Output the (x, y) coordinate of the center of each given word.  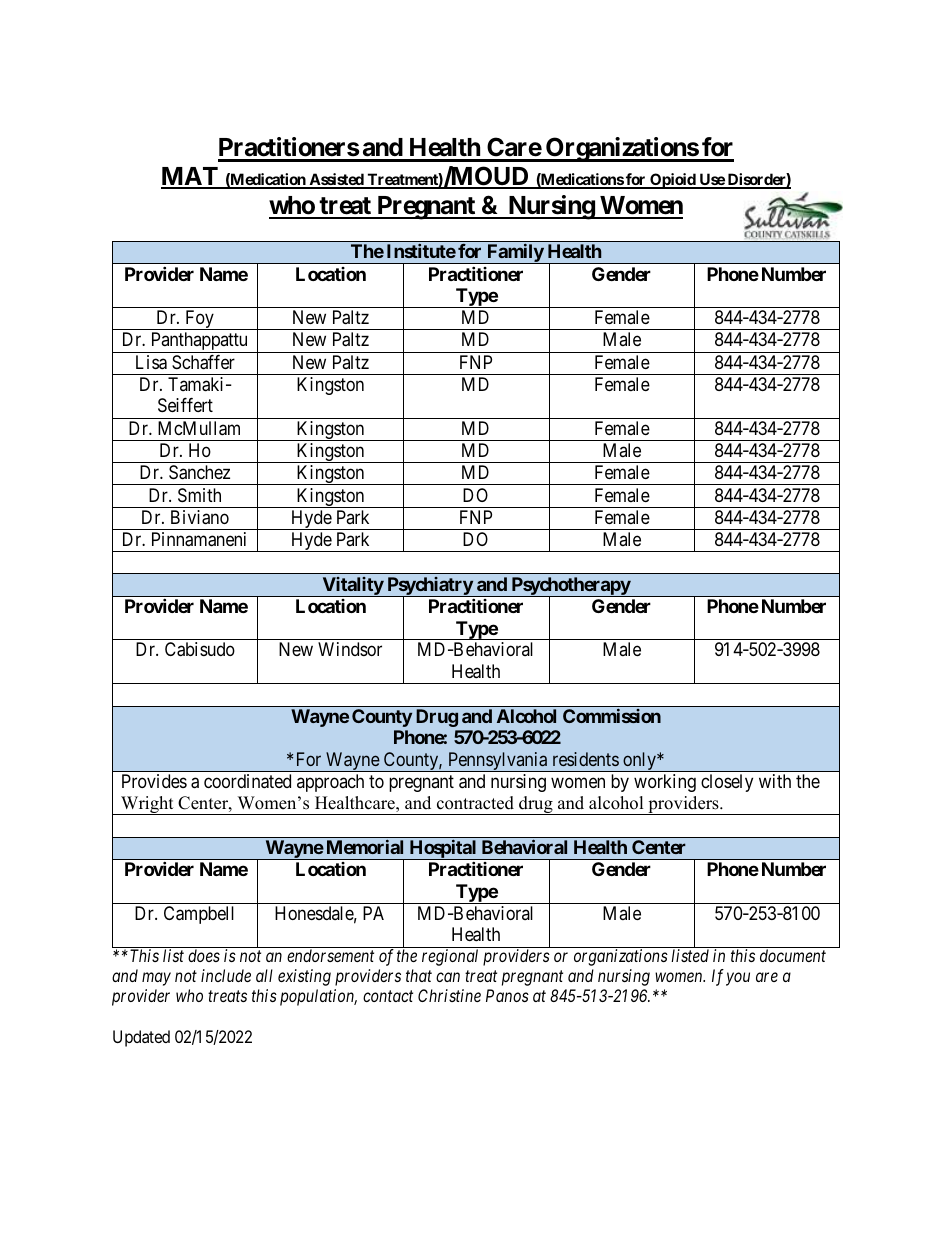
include (226, 975)
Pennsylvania (498, 762)
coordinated (247, 781)
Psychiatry (429, 587)
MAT (190, 177)
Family (515, 254)
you (738, 979)
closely (727, 783)
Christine (449, 995)
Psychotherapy (570, 587)
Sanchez (199, 472)
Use (711, 180)
